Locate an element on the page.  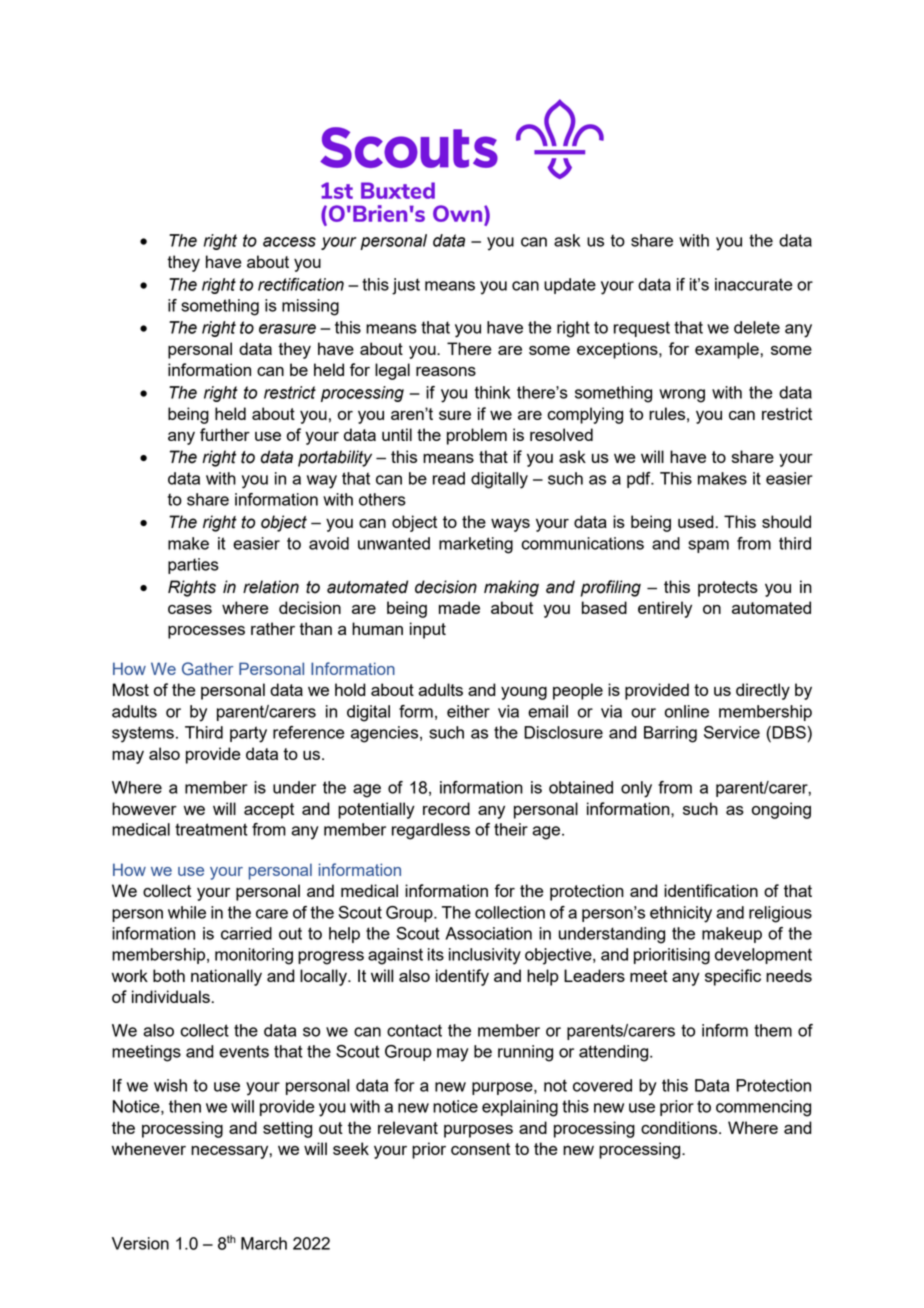
contact is located at coordinates (414, 1030).
